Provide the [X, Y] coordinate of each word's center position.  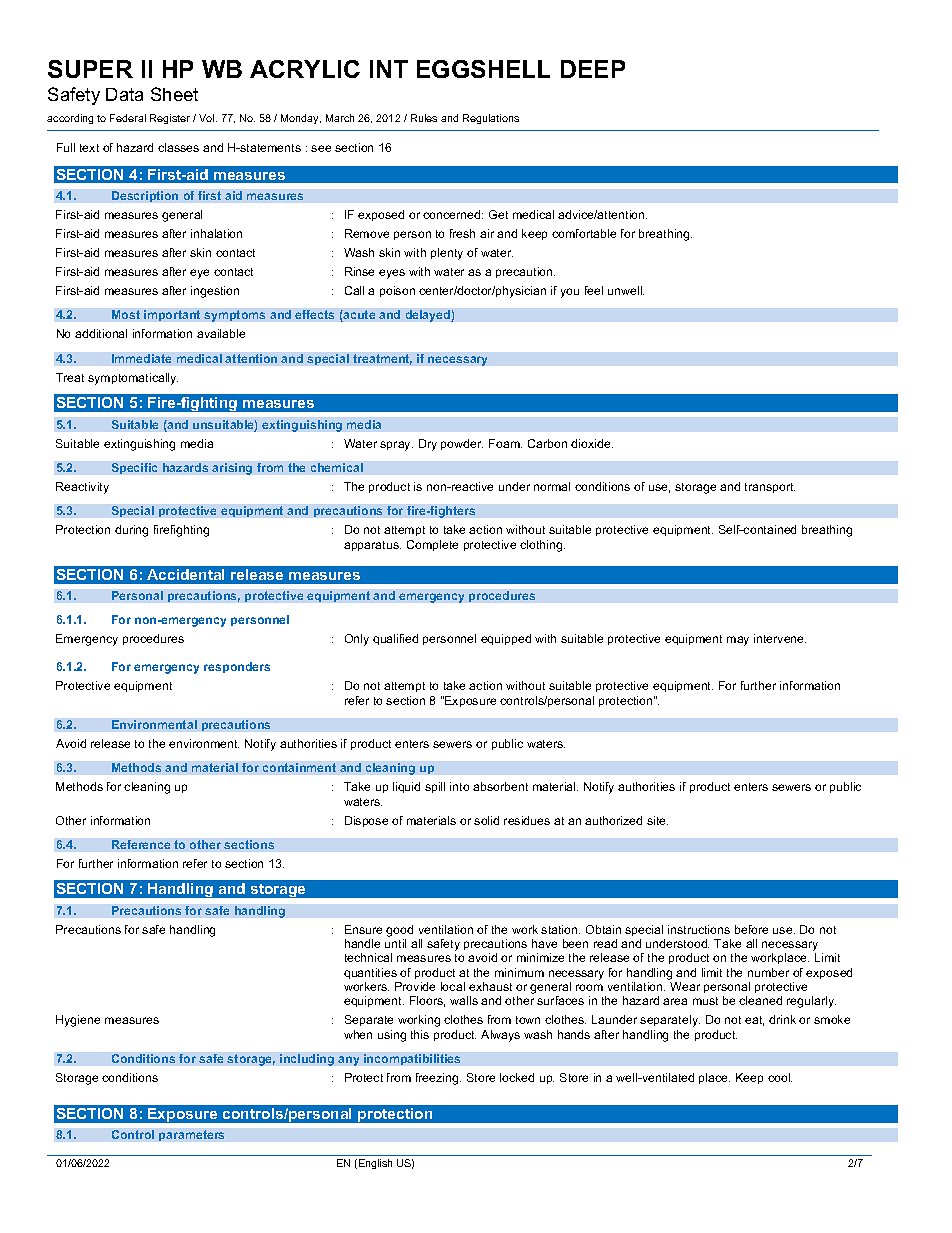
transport [770, 488]
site [657, 820]
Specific [134, 468]
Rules [424, 118]
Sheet [174, 94]
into [459, 786]
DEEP [593, 69]
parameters [191, 1135]
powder [462, 444]
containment [299, 767]
